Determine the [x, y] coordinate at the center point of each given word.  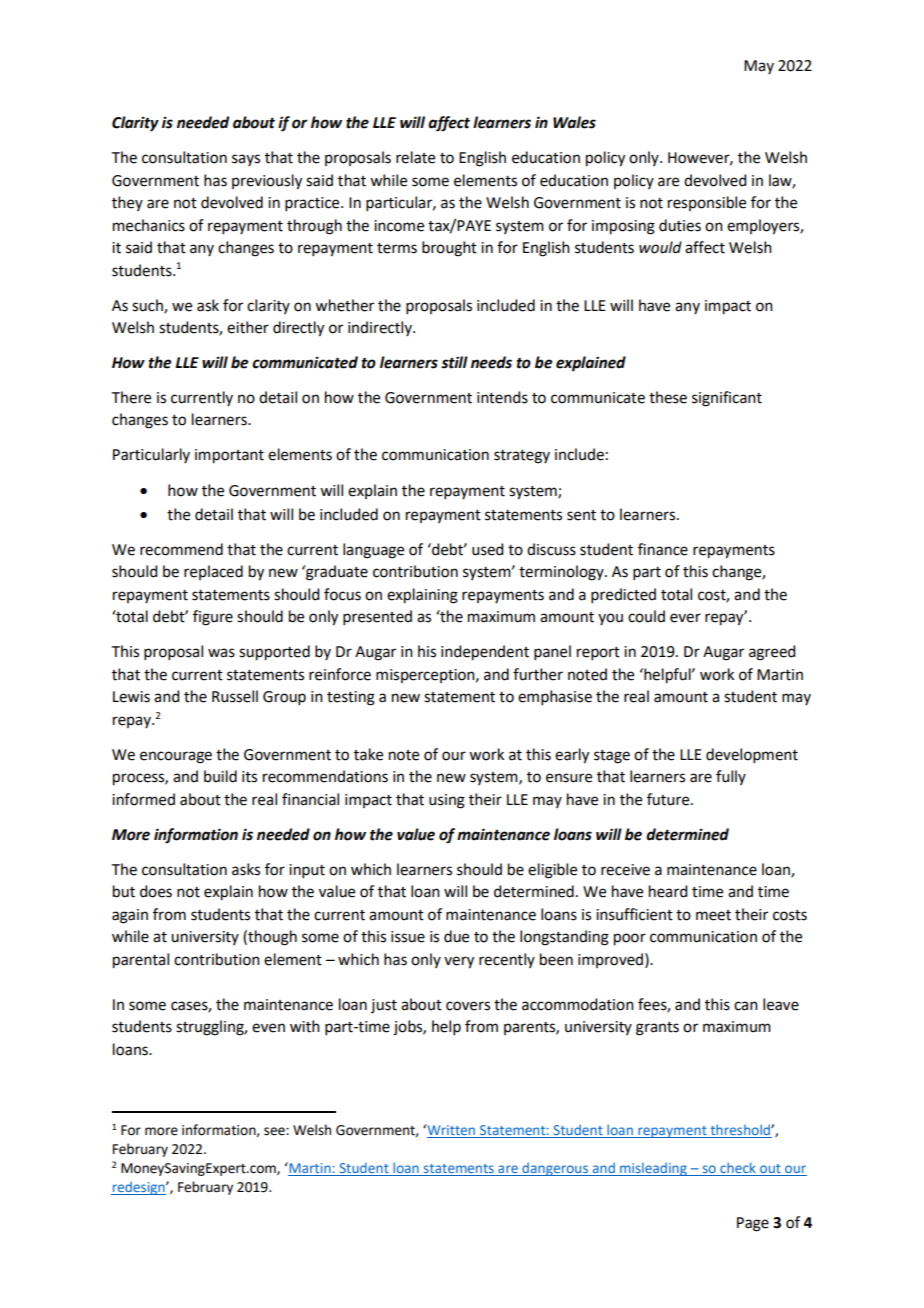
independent [485, 653]
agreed [772, 653]
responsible [707, 203]
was [221, 653]
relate [415, 157]
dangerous [555, 1169]
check [738, 1169]
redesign [139, 1188]
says [246, 160]
